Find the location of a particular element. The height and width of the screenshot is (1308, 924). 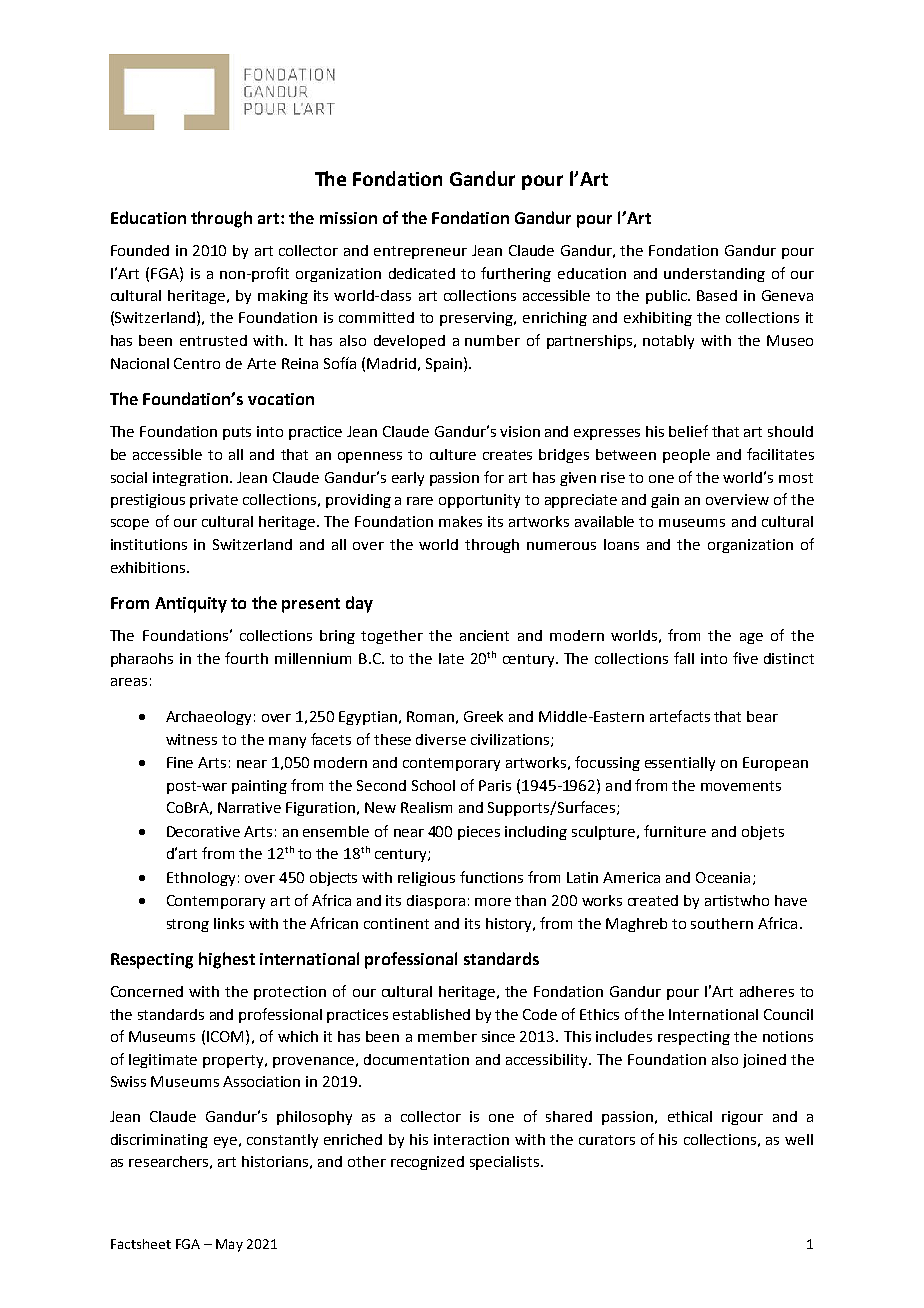

diverse is located at coordinates (441, 739).
